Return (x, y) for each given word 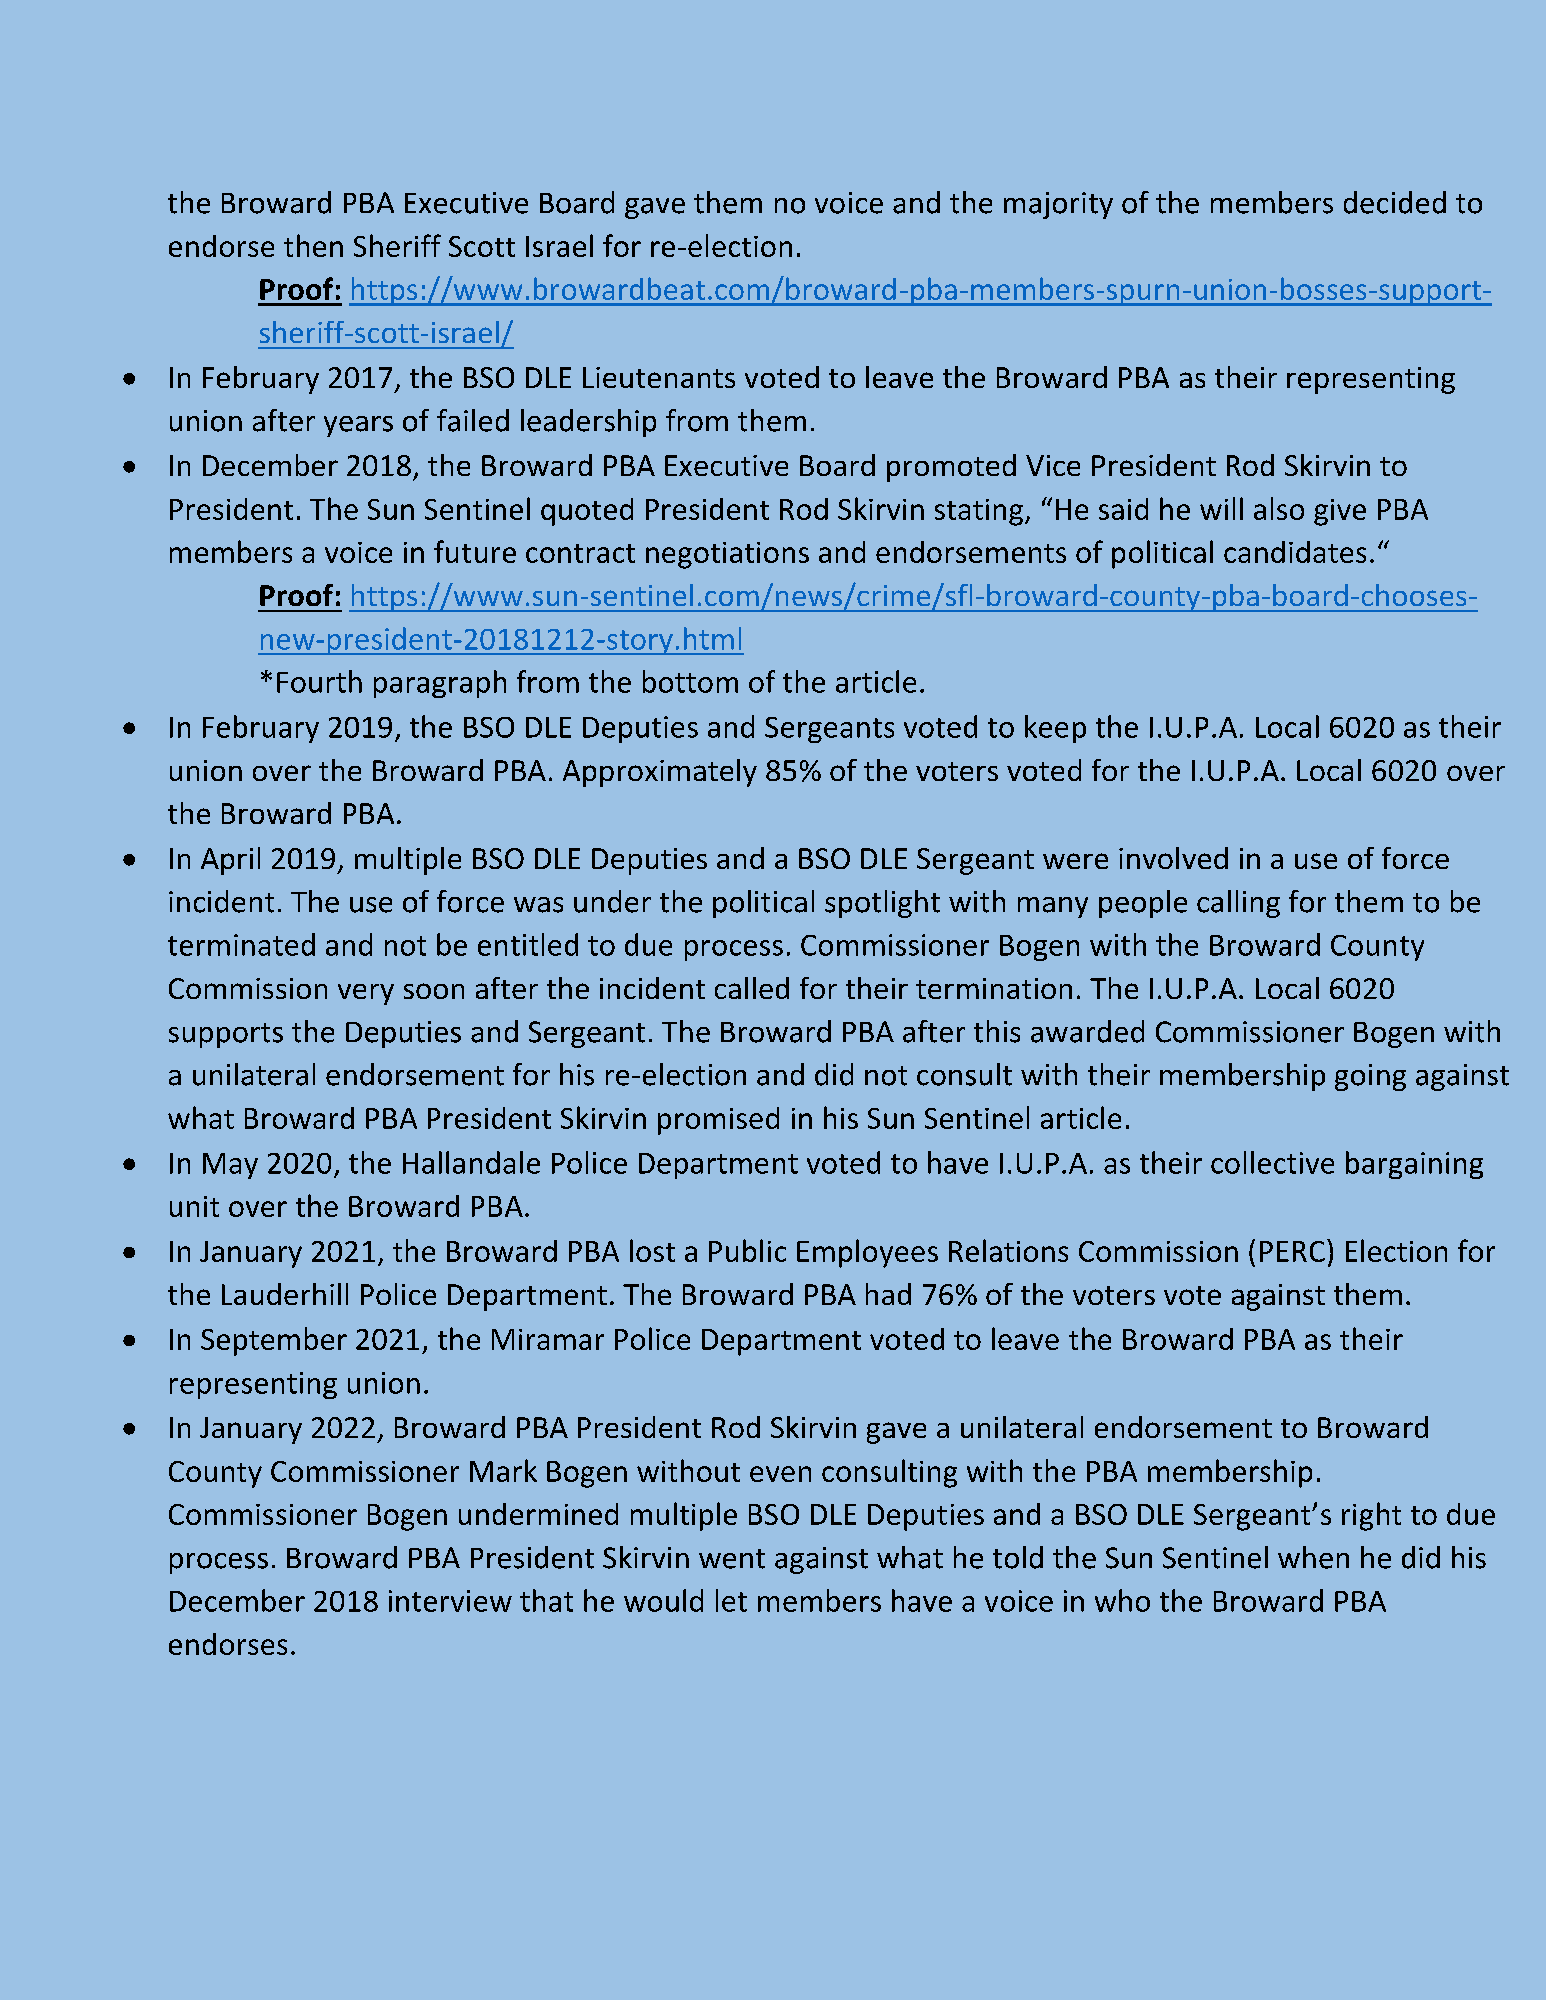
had (888, 1294)
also (1279, 508)
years (358, 426)
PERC (1292, 1251)
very (366, 994)
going (1370, 1077)
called (752, 988)
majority (1058, 205)
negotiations (727, 555)
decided (1395, 202)
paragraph (440, 684)
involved (1173, 858)
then (313, 245)
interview (450, 1601)
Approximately (660, 773)
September (274, 1341)
